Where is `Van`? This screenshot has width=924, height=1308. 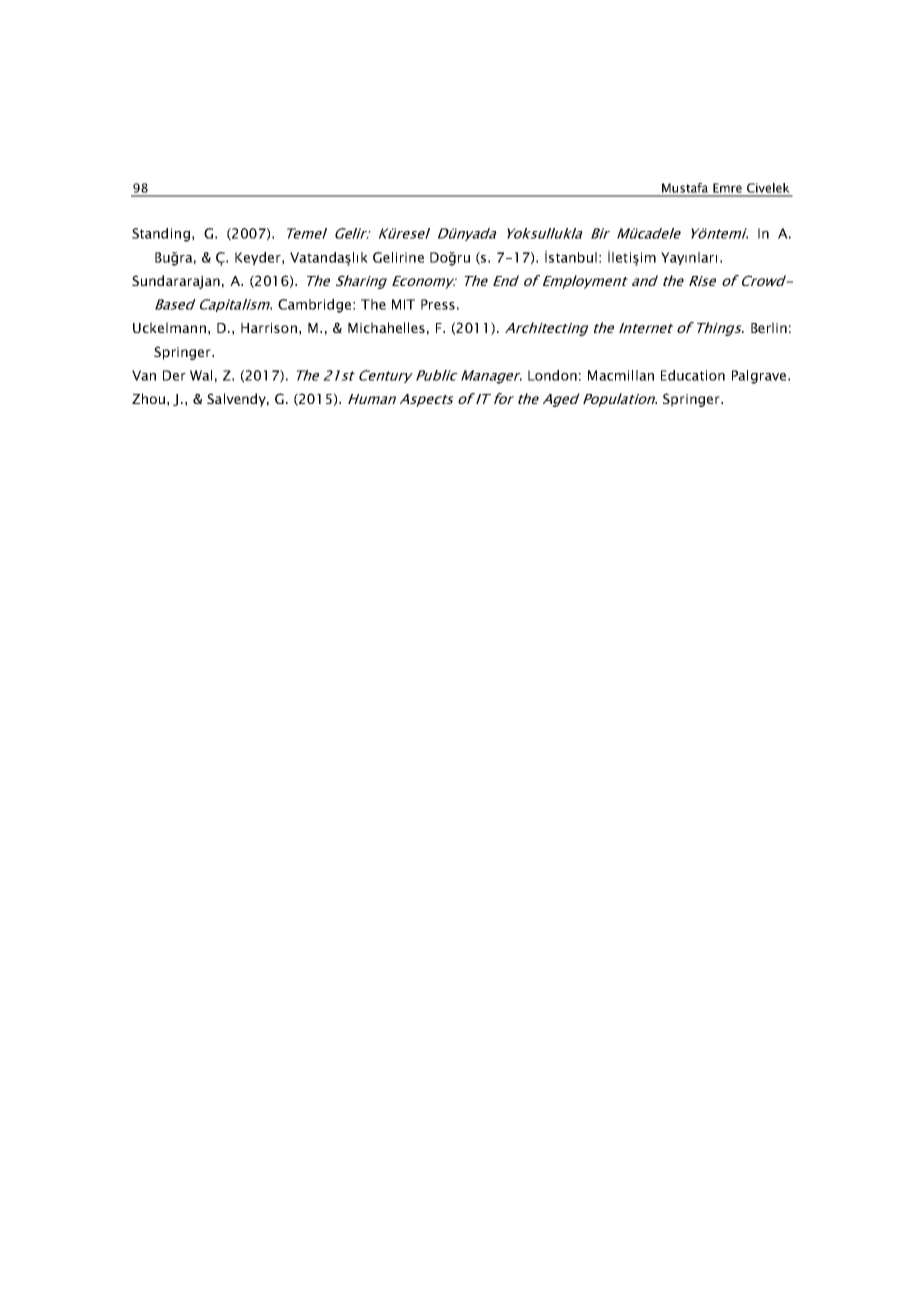
Van is located at coordinates (144, 375).
